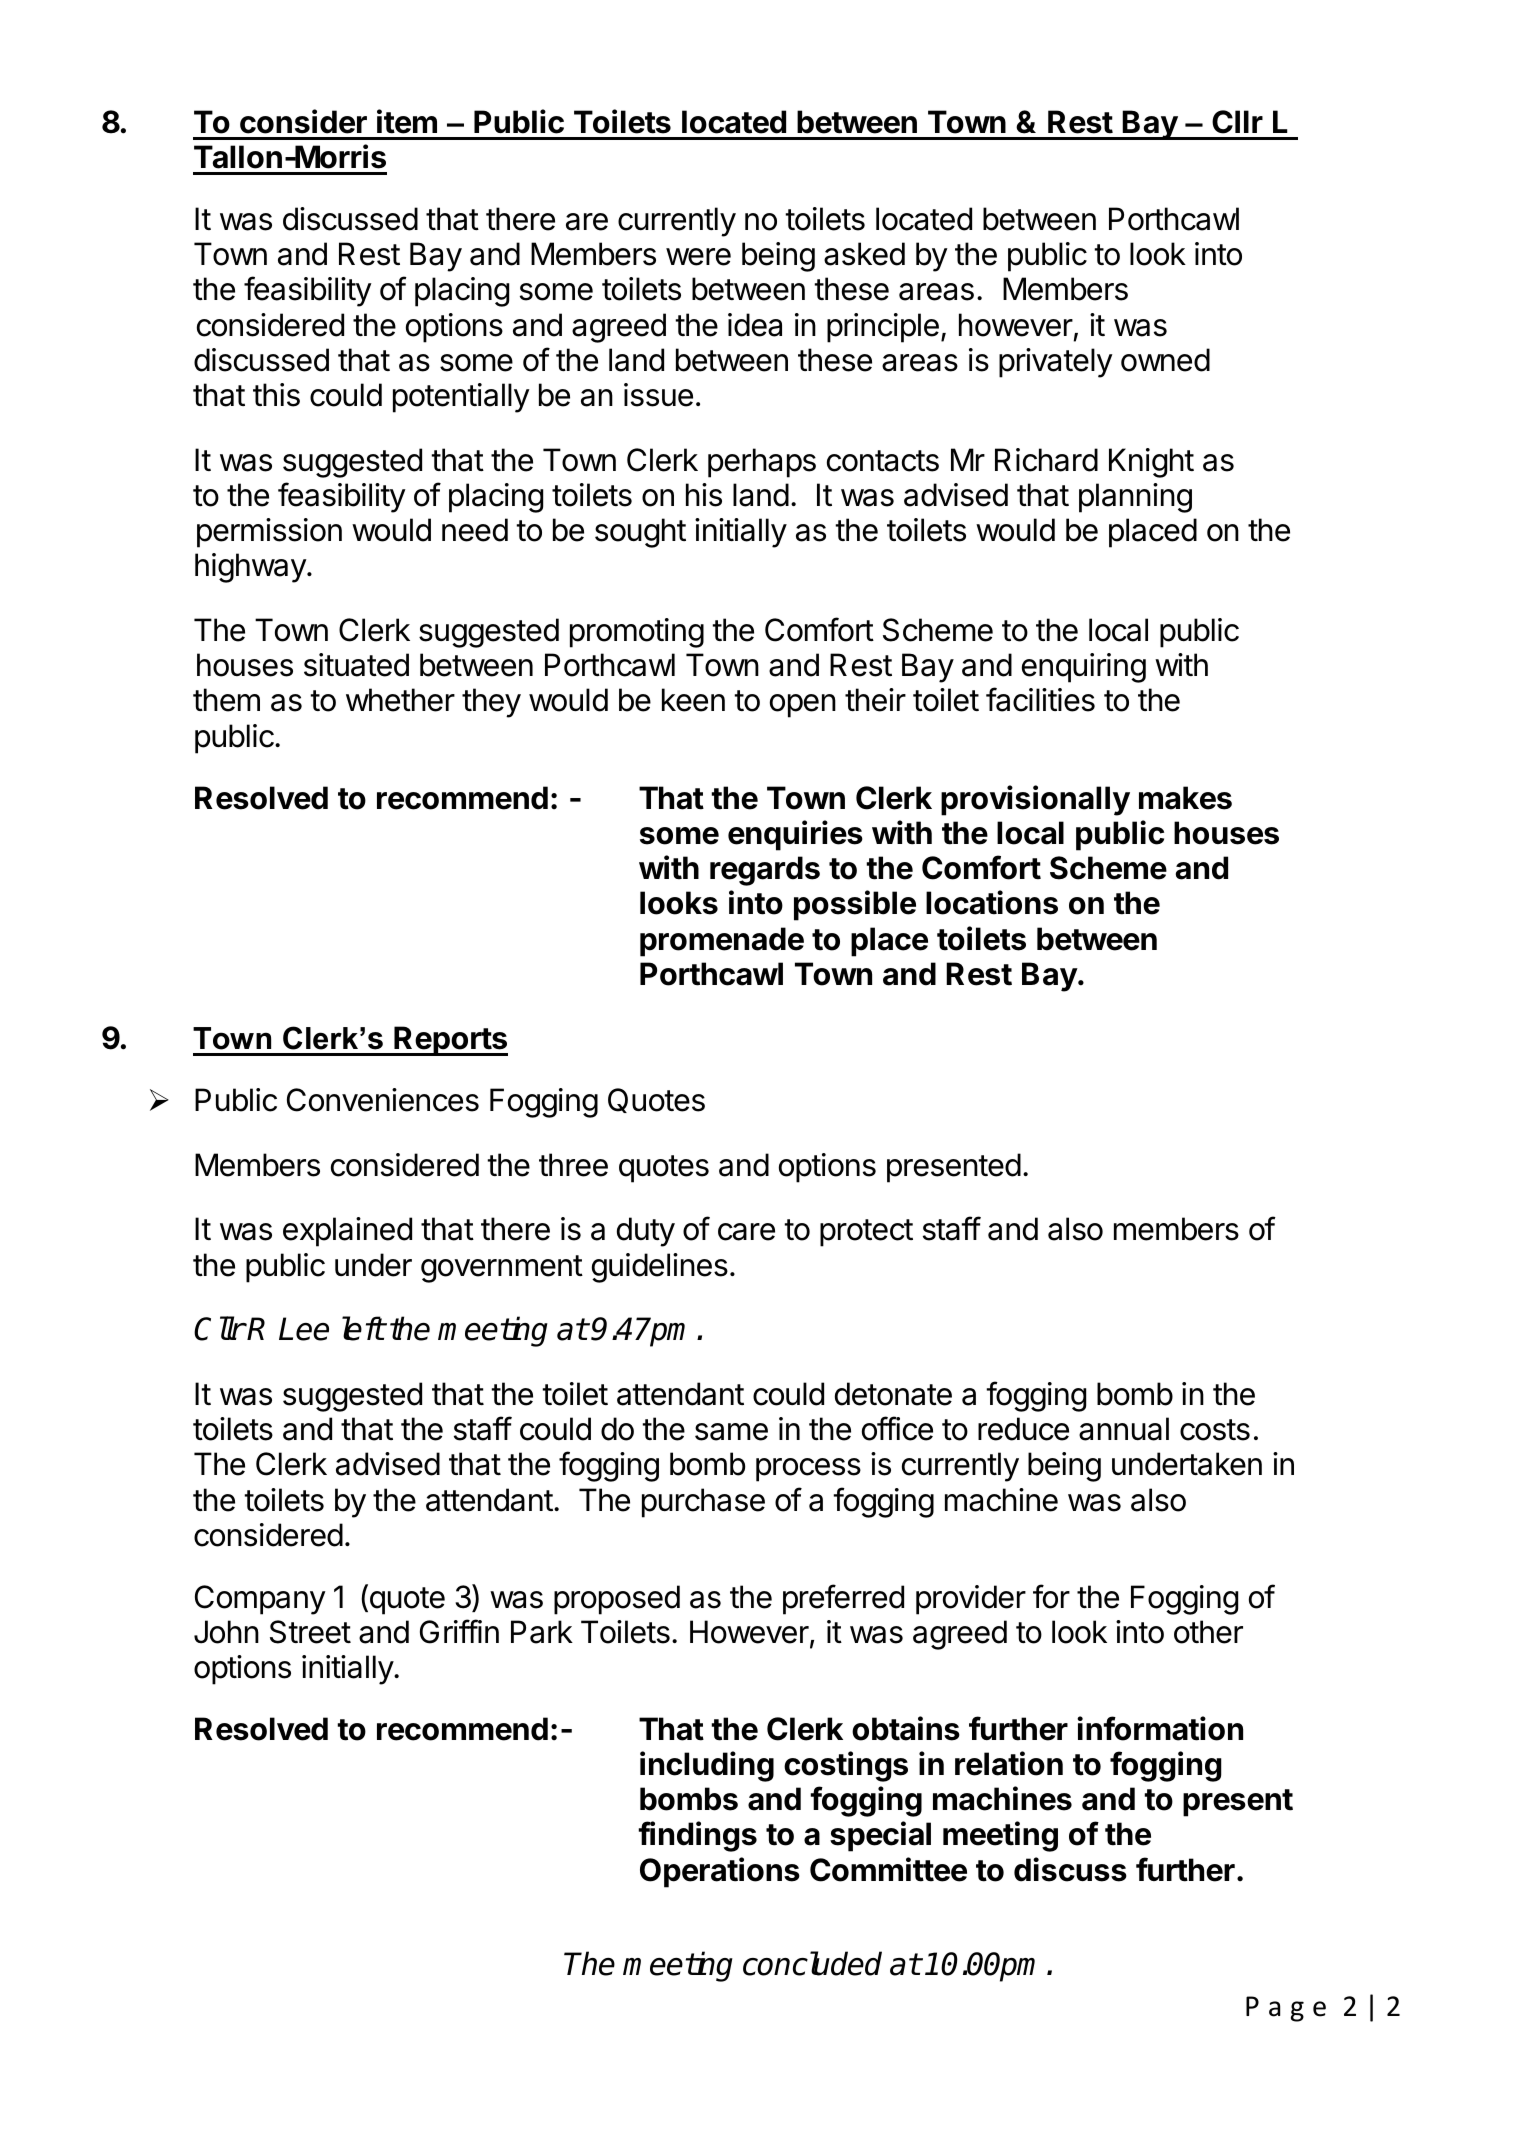  I want to click on Operations, so click(720, 1872).
